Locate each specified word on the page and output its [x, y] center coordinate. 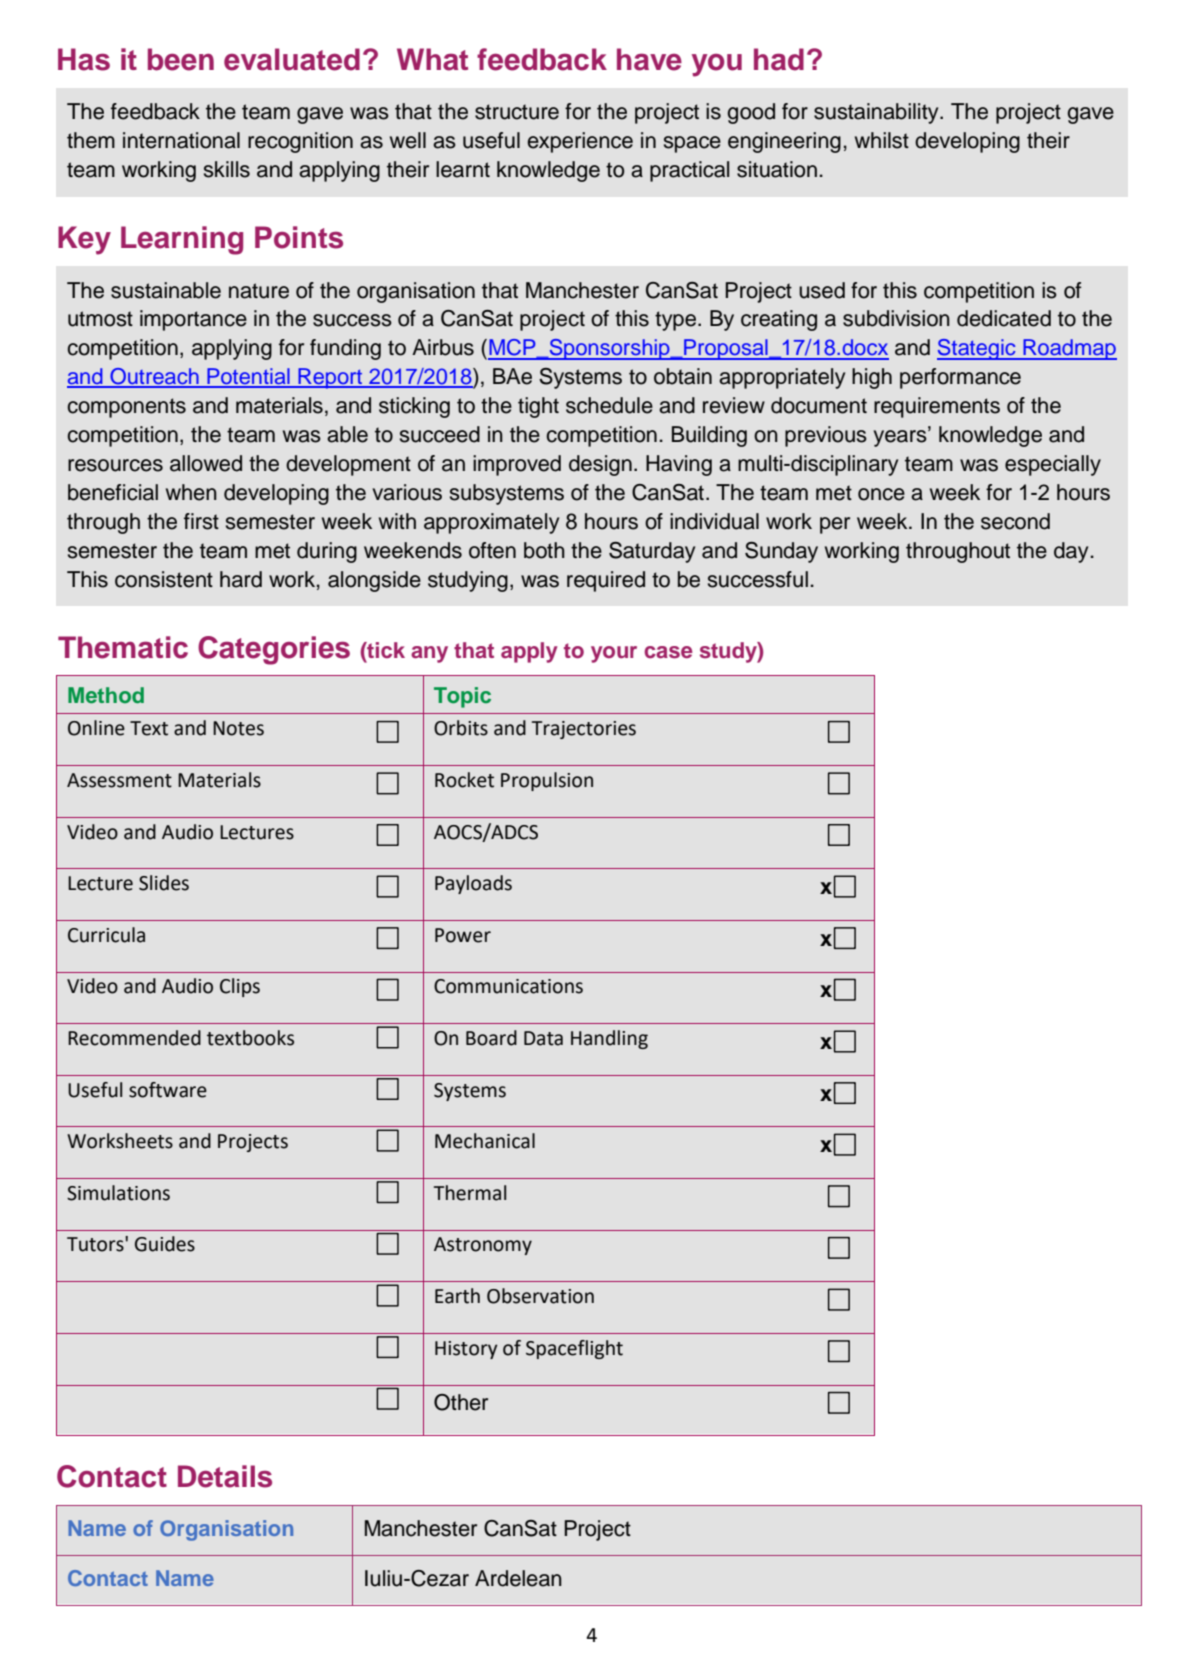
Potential [248, 377]
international [181, 140]
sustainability [877, 113]
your [614, 654]
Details [225, 1476]
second [1015, 521]
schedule [609, 405]
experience [580, 142]
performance [960, 378]
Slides [164, 883]
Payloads [473, 884]
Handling [609, 1039]
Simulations [118, 1193]
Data [543, 1038]
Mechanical [485, 1141]
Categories [274, 650]
